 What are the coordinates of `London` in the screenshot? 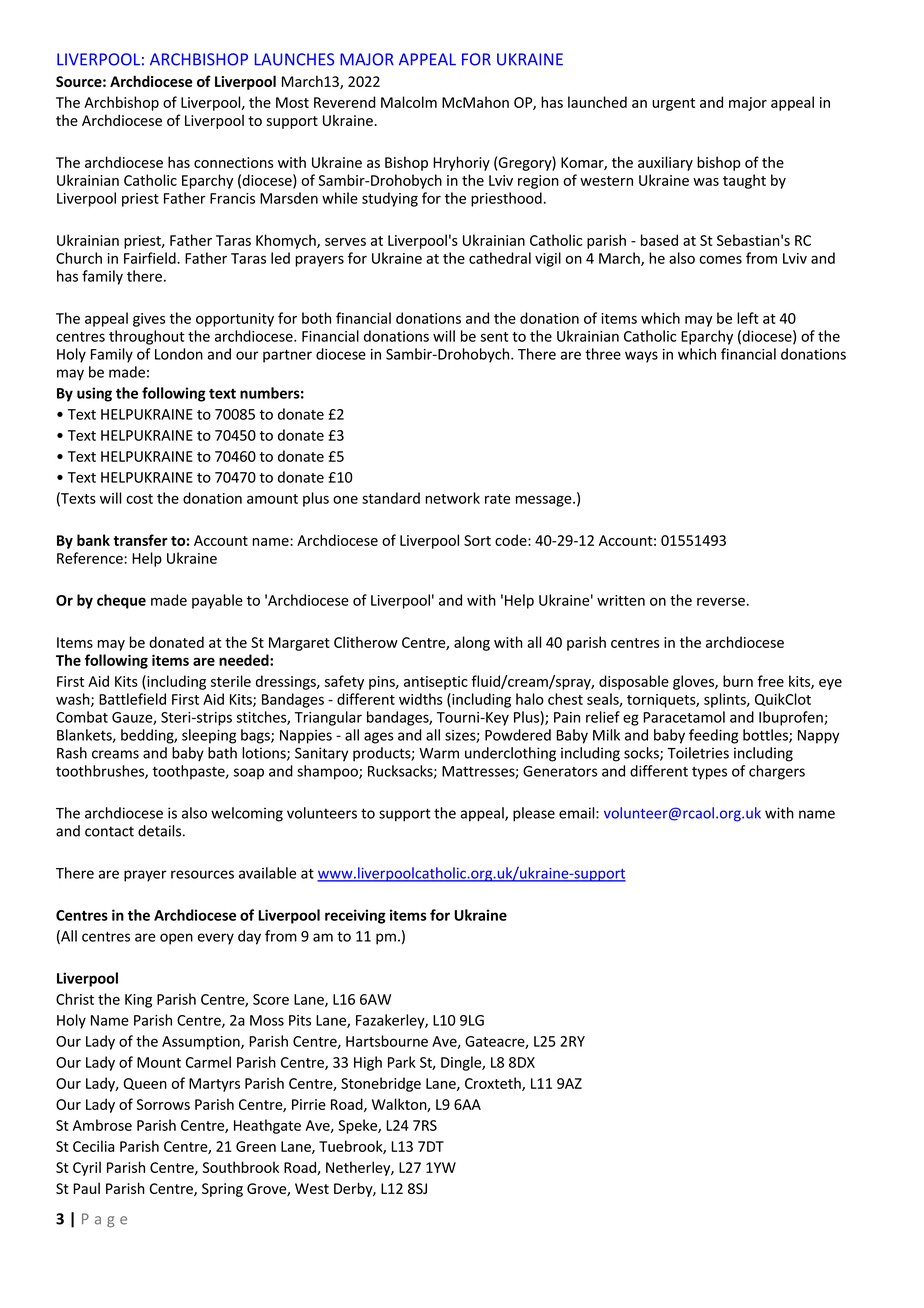 It's located at (179, 354).
